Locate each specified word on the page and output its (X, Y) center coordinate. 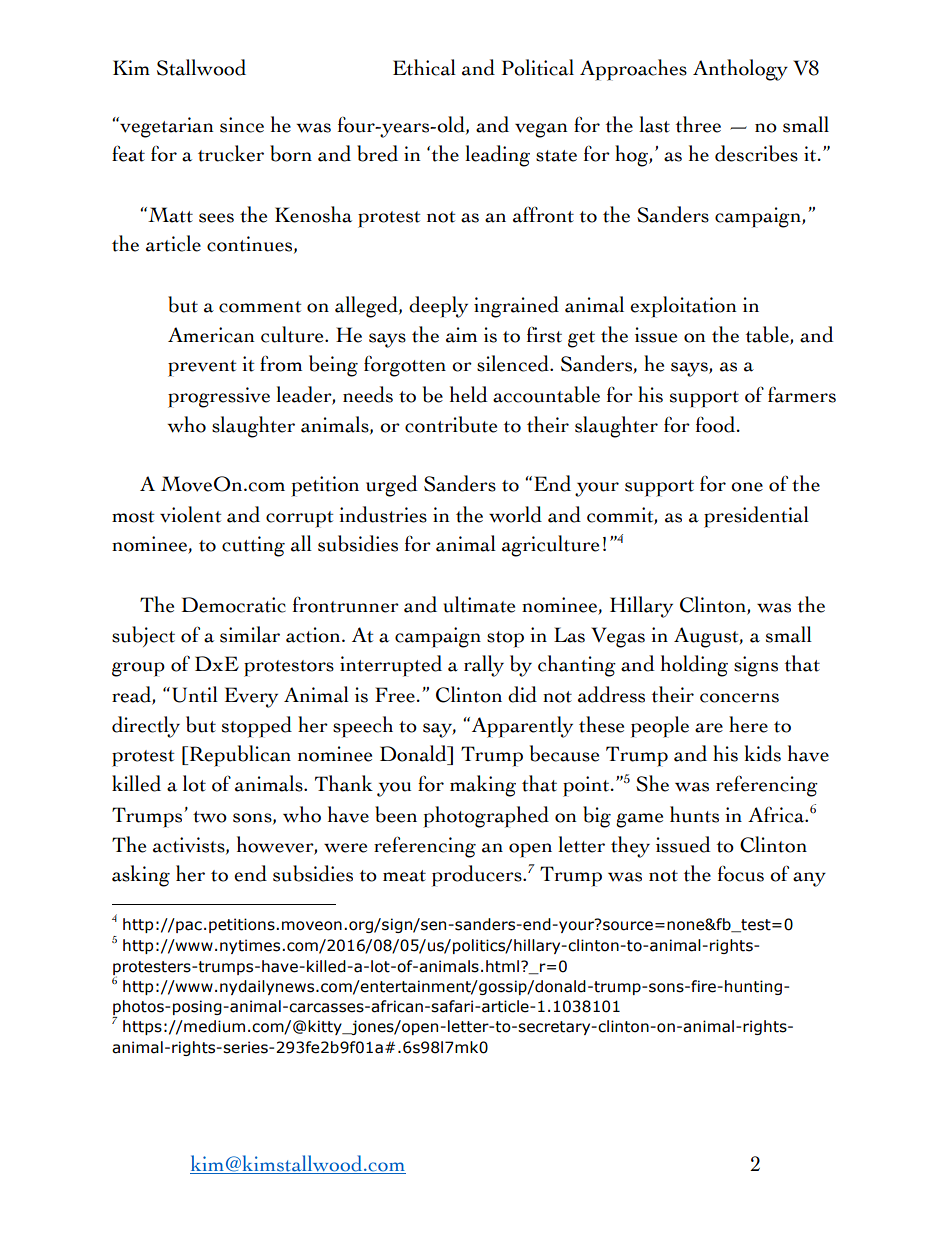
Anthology (740, 70)
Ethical (424, 67)
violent (191, 514)
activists (190, 845)
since (242, 125)
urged (392, 486)
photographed (486, 817)
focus (741, 874)
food (717, 424)
